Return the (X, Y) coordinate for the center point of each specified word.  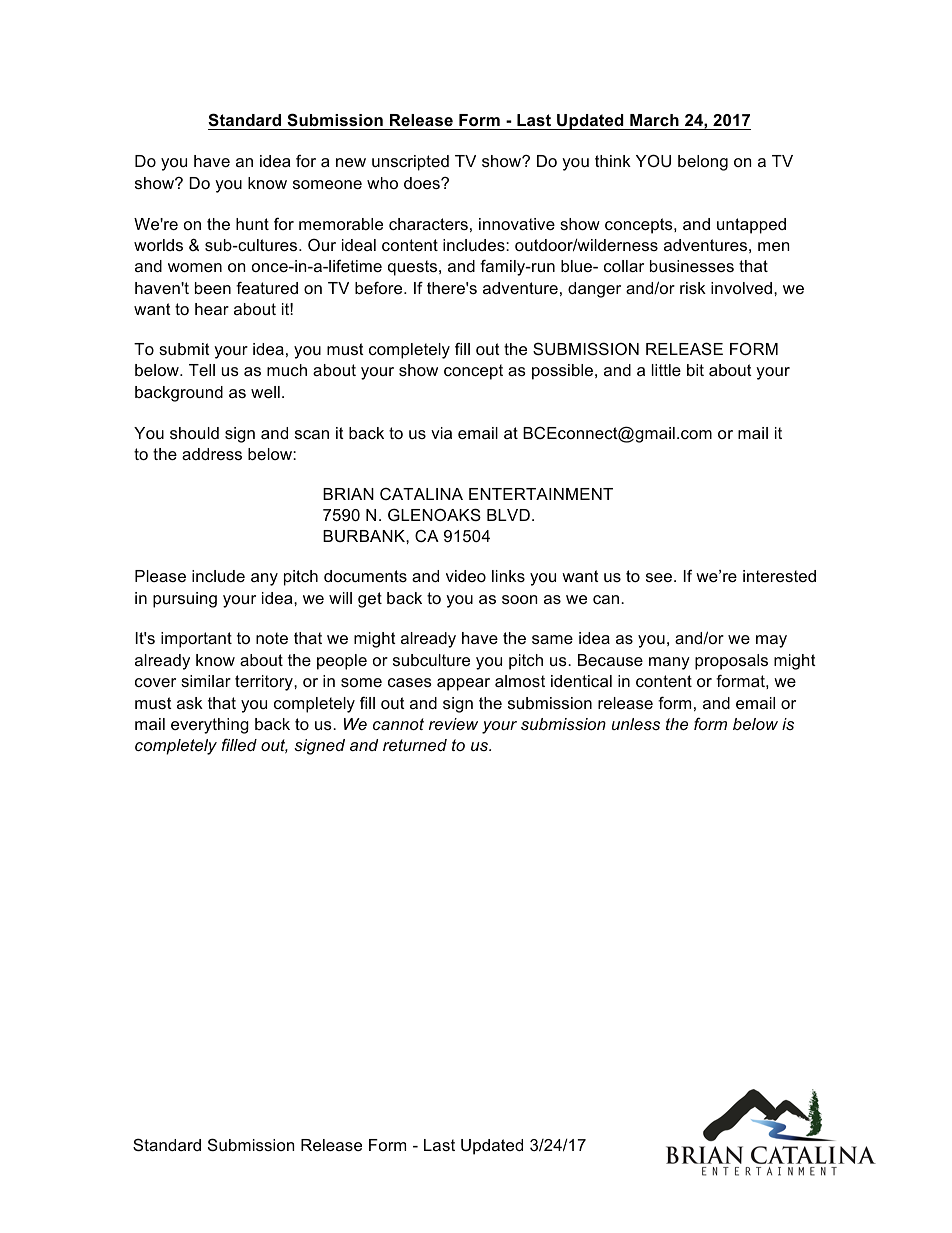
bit (695, 370)
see (659, 577)
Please (160, 576)
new (351, 162)
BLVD (508, 515)
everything (210, 726)
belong (703, 163)
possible (562, 372)
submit (184, 349)
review (453, 724)
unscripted (410, 163)
